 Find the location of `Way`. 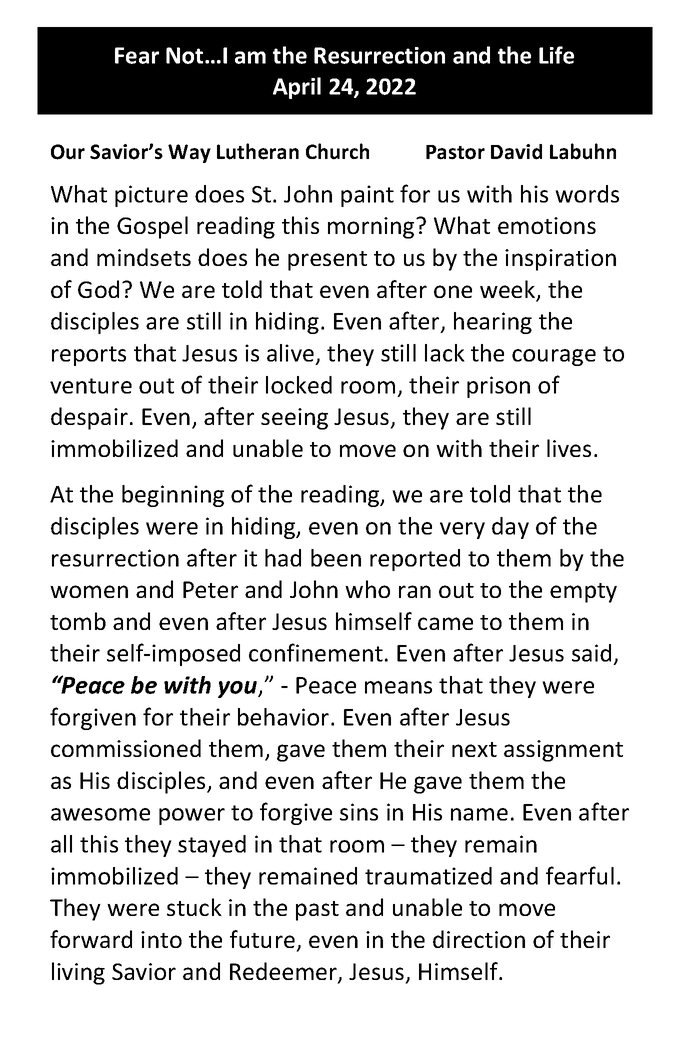

Way is located at coordinates (189, 153).
